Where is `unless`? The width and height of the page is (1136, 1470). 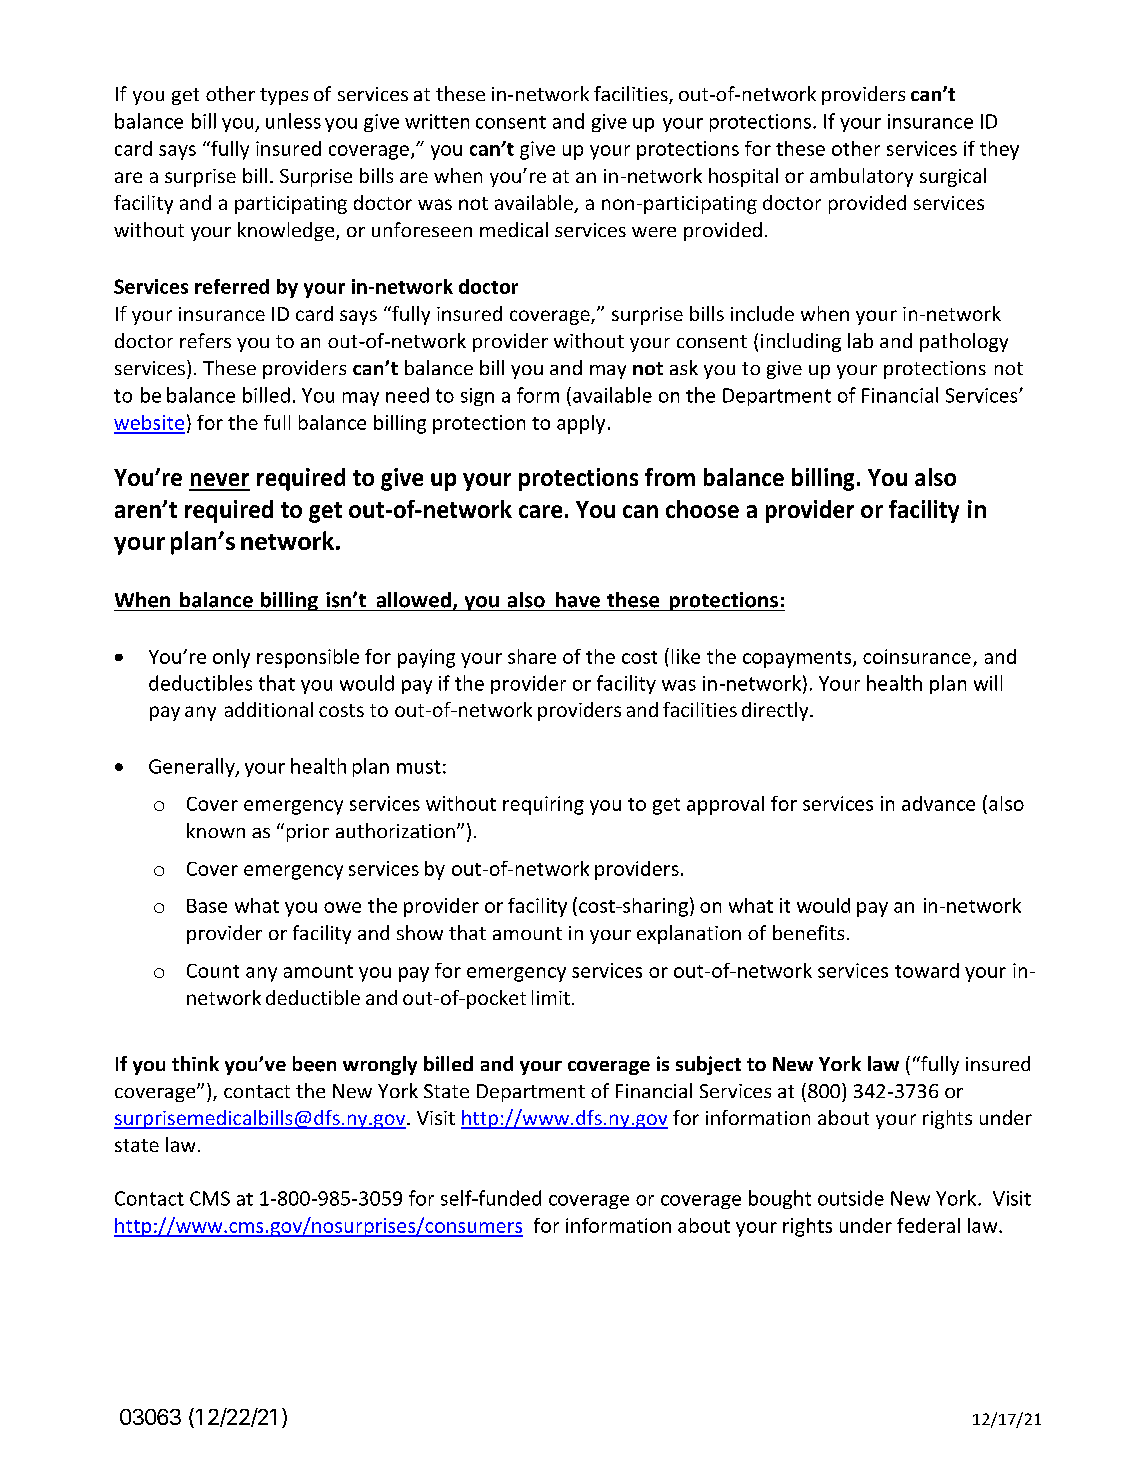 unless is located at coordinates (293, 121).
